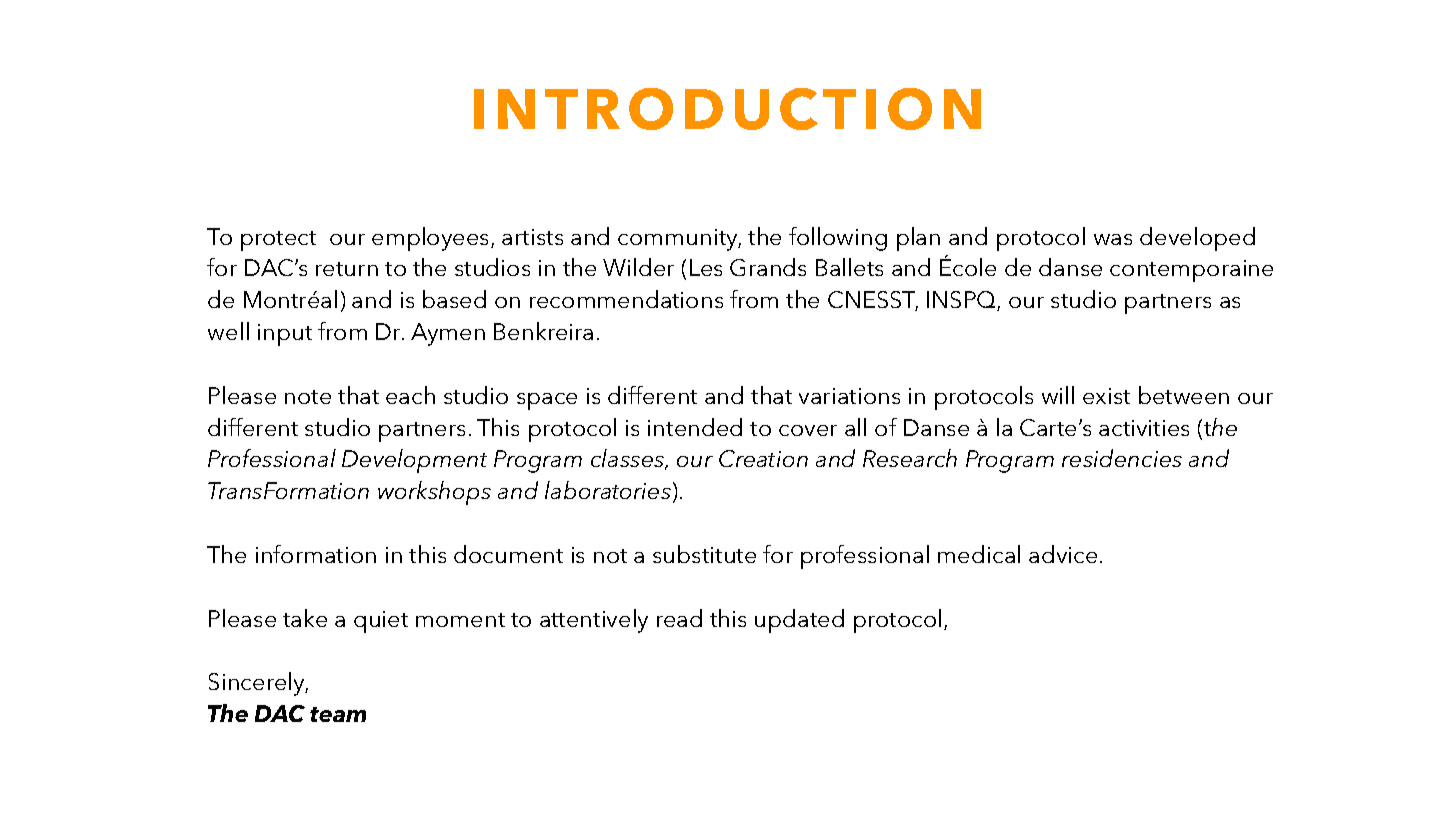  I want to click on will, so click(1058, 395).
